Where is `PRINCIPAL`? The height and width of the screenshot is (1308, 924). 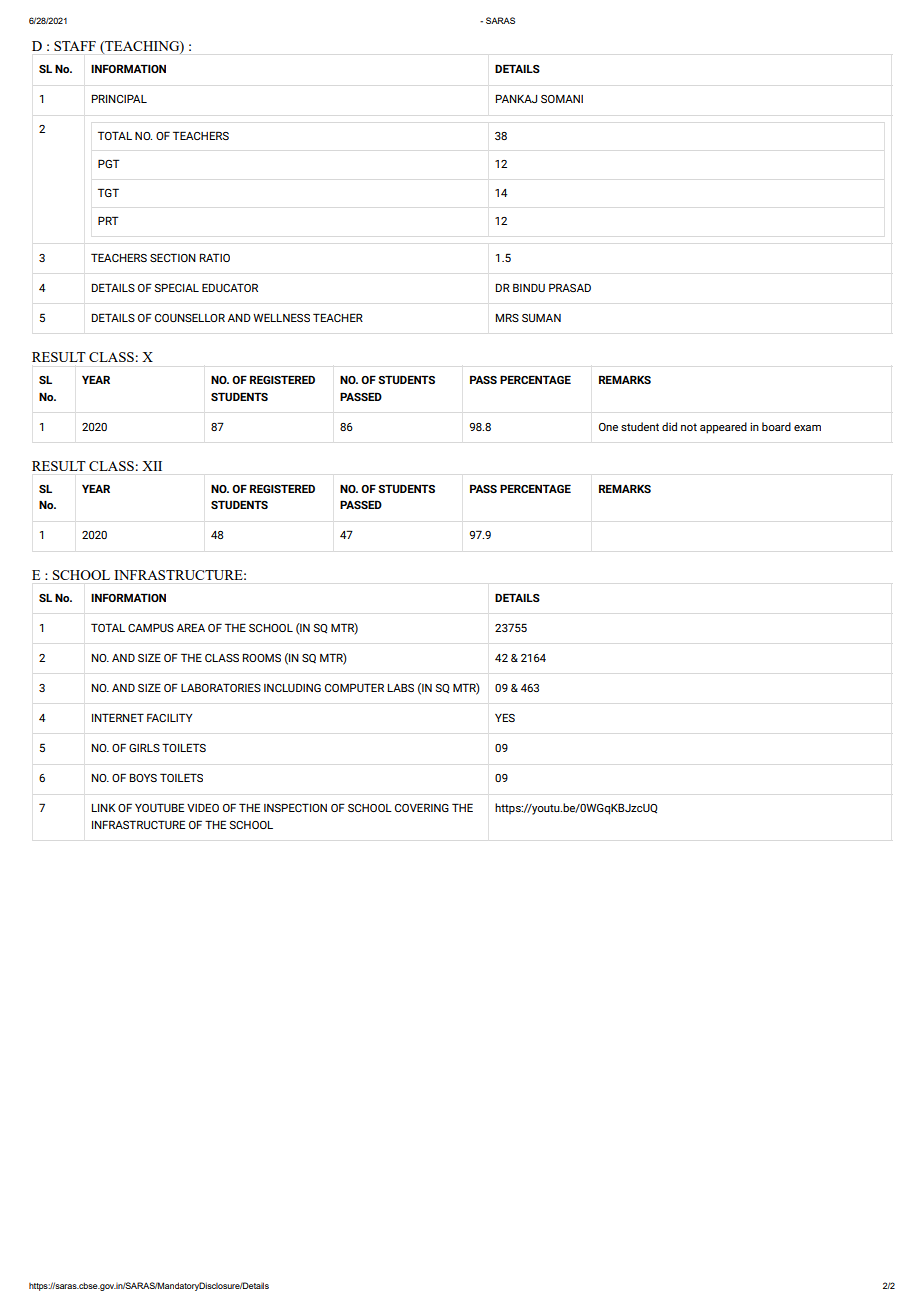
PRINCIPAL is located at coordinates (119, 98).
